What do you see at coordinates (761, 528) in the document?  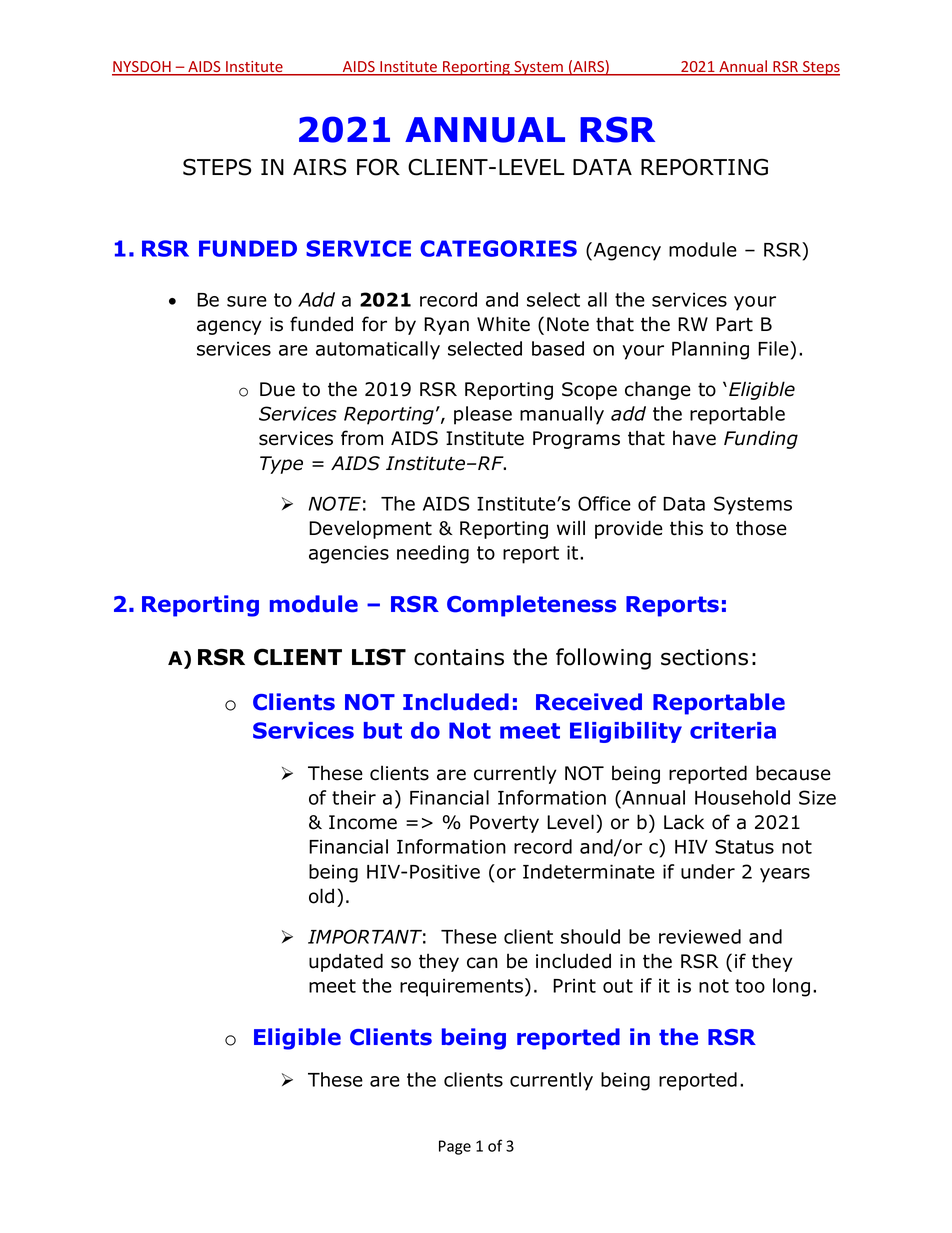 I see `those` at bounding box center [761, 528].
